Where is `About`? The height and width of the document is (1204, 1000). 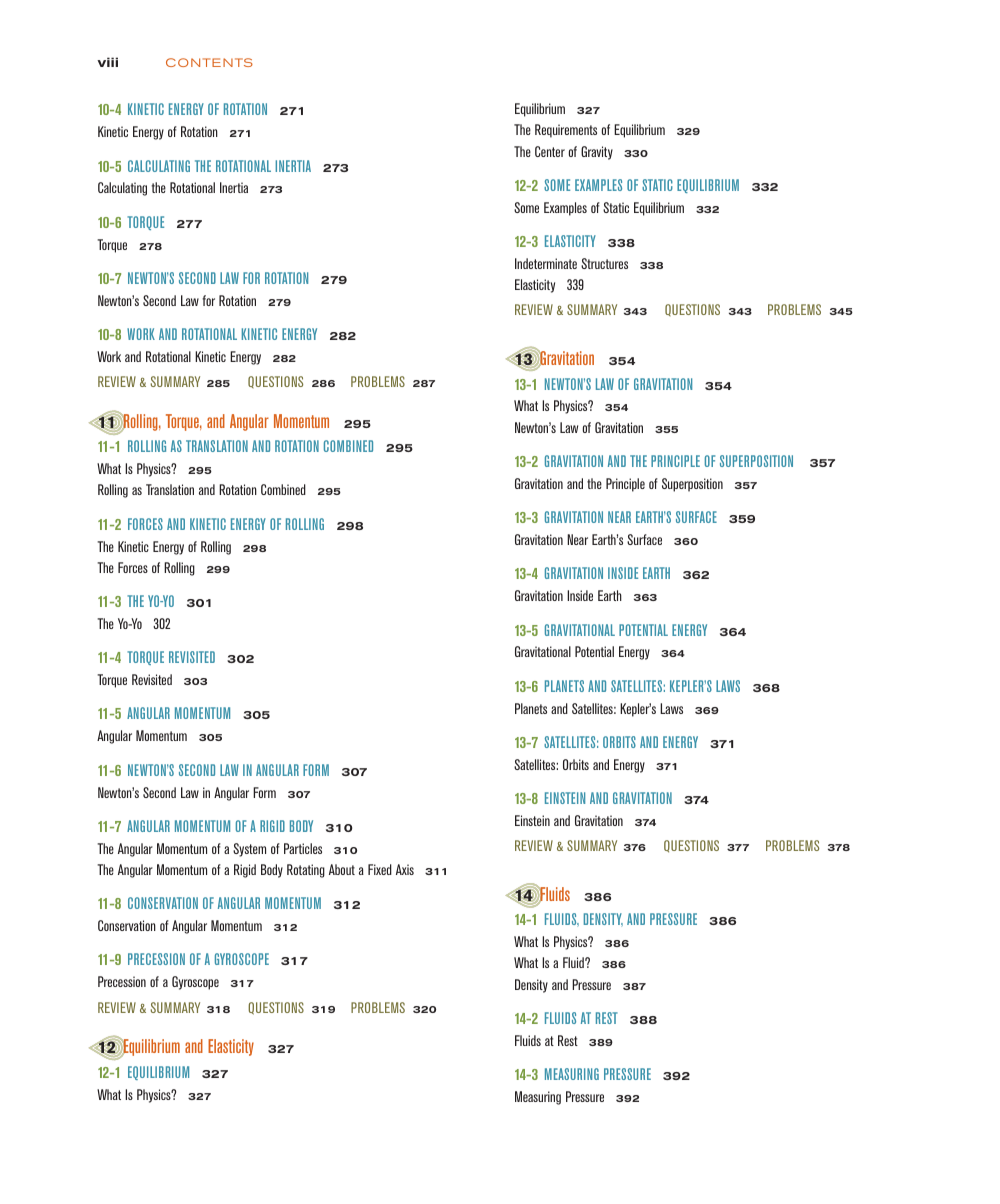 About is located at coordinates (342, 869).
